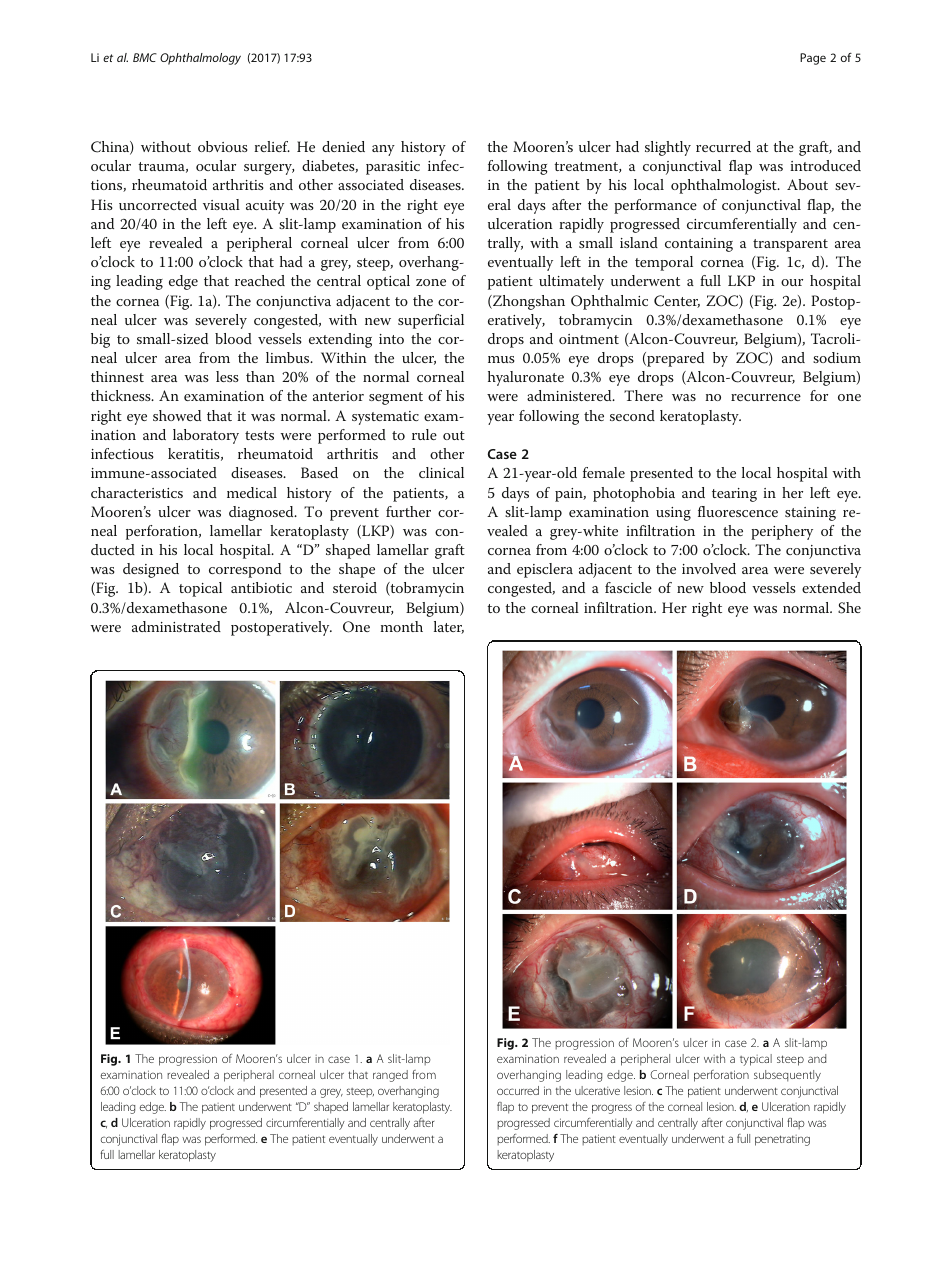 This page has height=1265, width=952. Describe the element at coordinates (449, 627) in the page. I see `later` at that location.
